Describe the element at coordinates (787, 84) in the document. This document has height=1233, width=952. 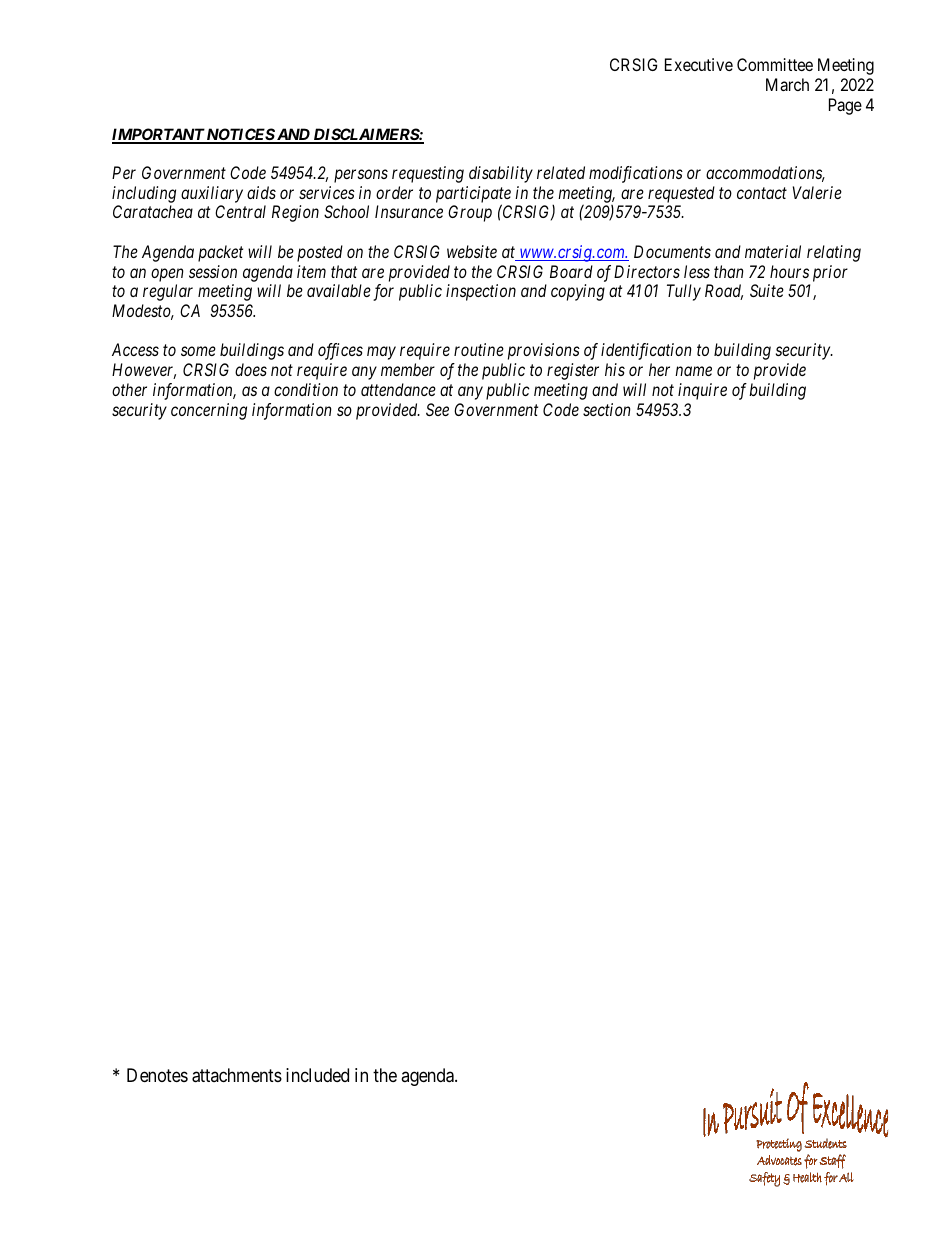
I see `March` at that location.
